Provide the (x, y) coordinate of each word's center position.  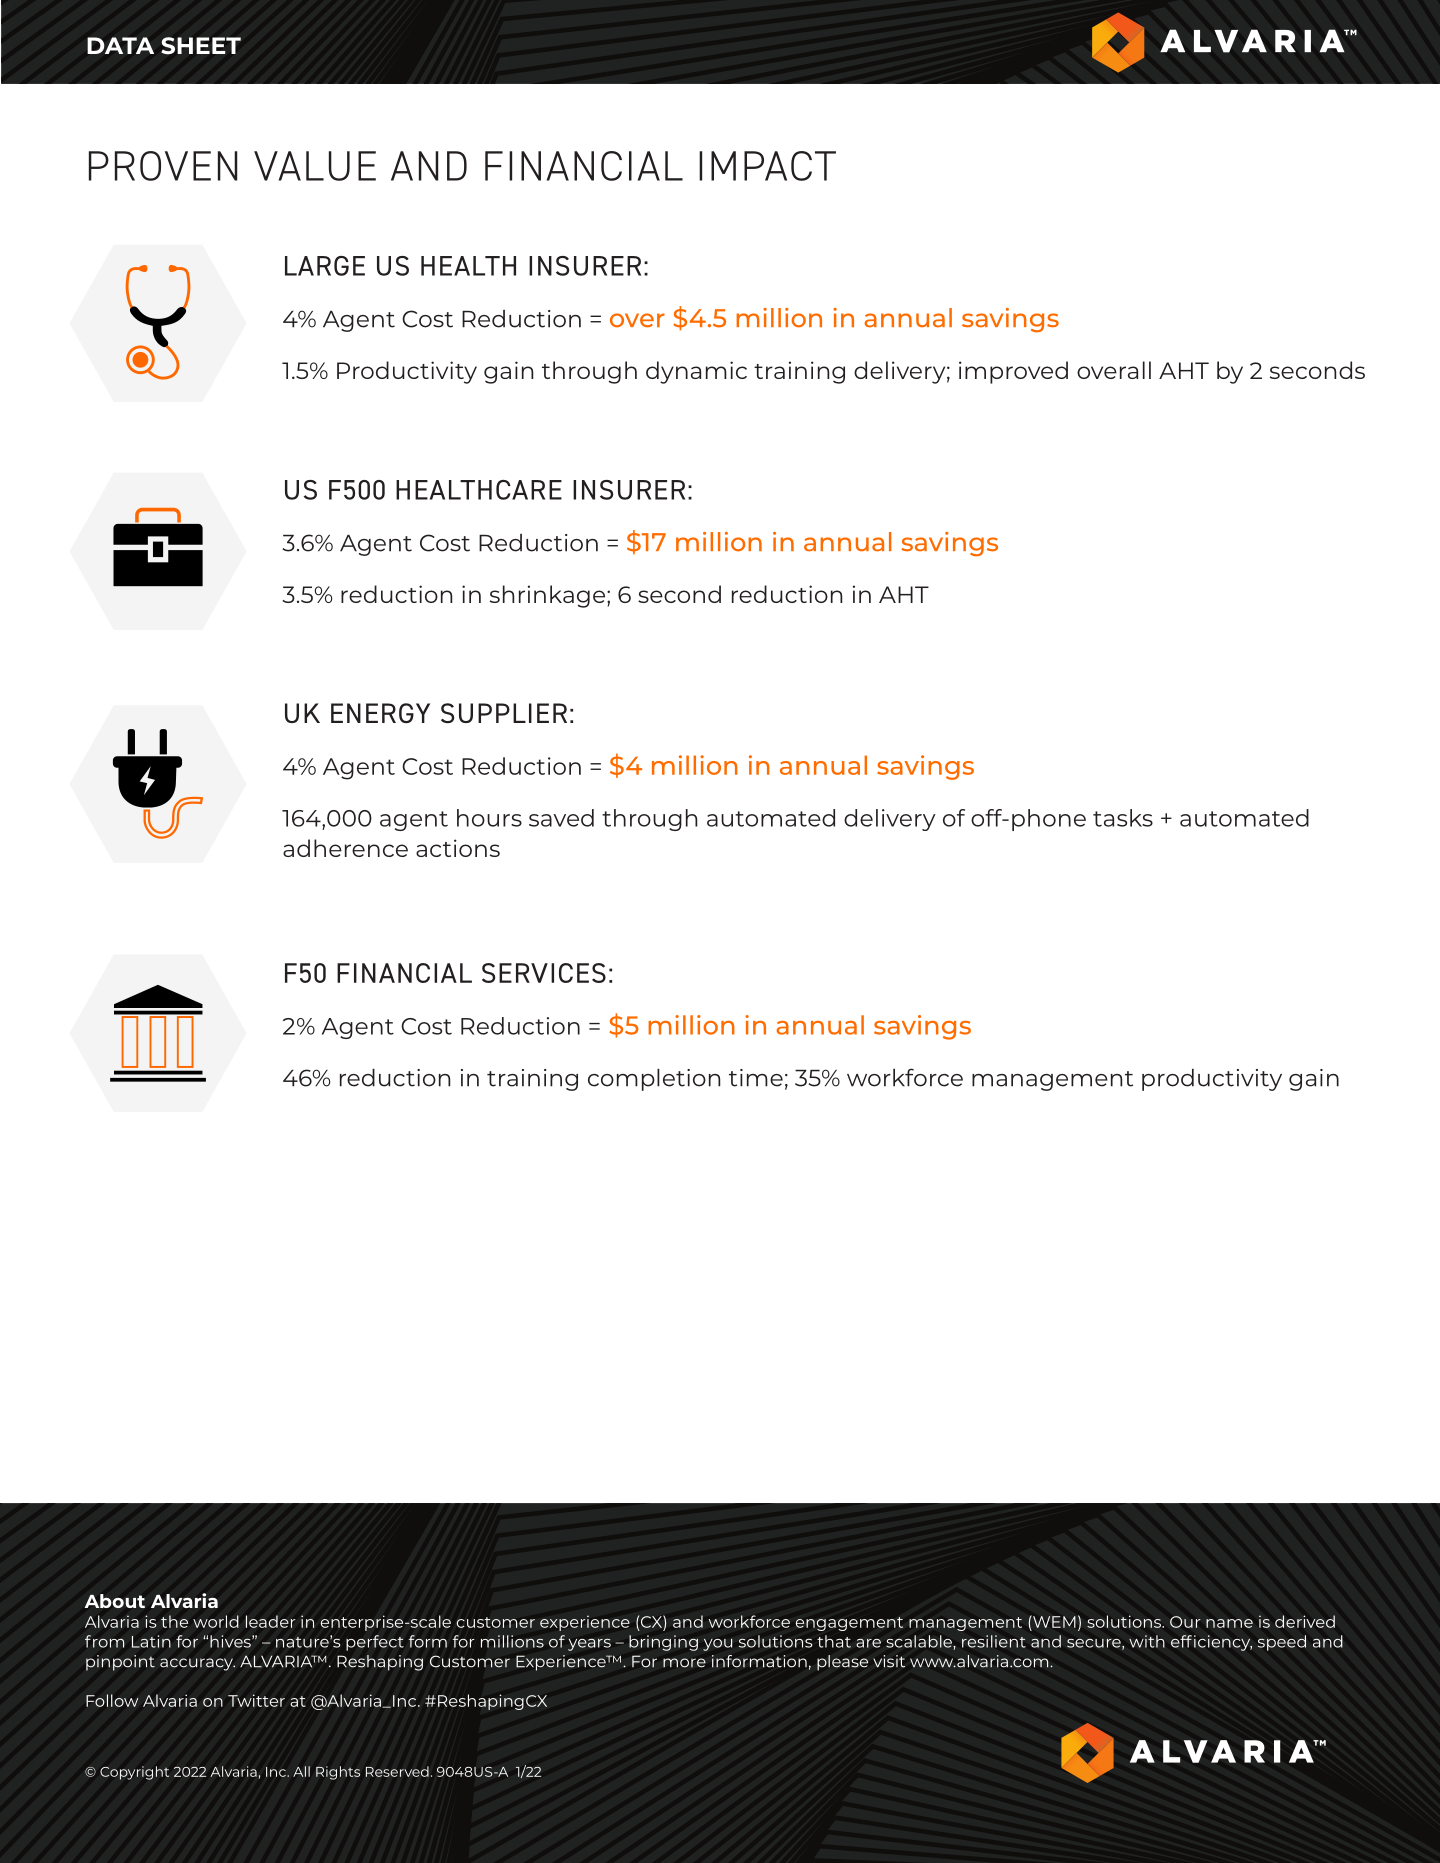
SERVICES (544, 973)
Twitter (256, 1700)
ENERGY (380, 713)
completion (654, 1080)
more (684, 1663)
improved (1013, 372)
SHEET (201, 46)
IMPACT (767, 166)
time (756, 1078)
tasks (1123, 818)
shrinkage (549, 596)
